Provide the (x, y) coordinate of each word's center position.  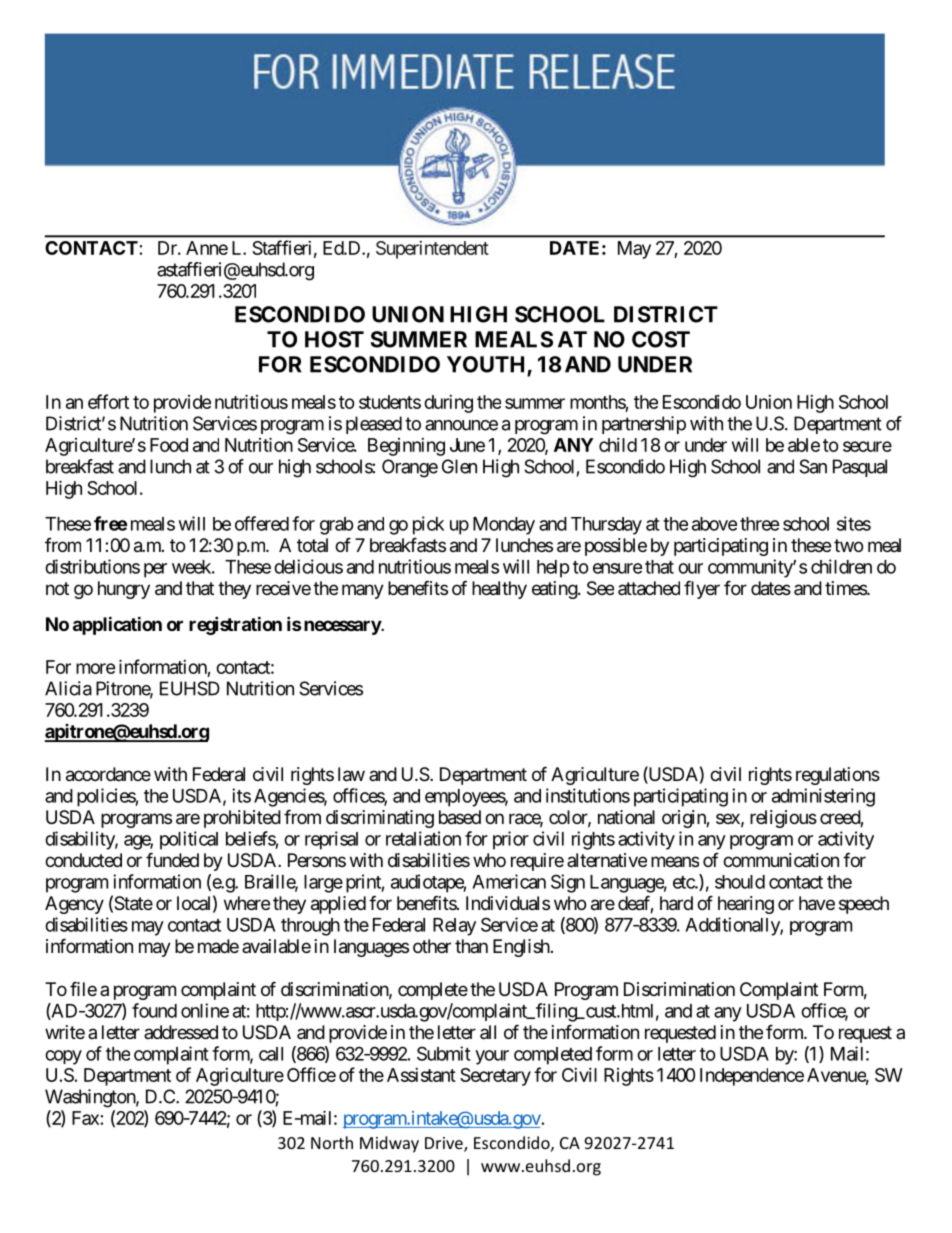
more (96, 668)
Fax (85, 1118)
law (351, 774)
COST (661, 339)
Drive (445, 1144)
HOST (334, 339)
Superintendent (432, 250)
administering (823, 797)
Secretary (495, 1077)
